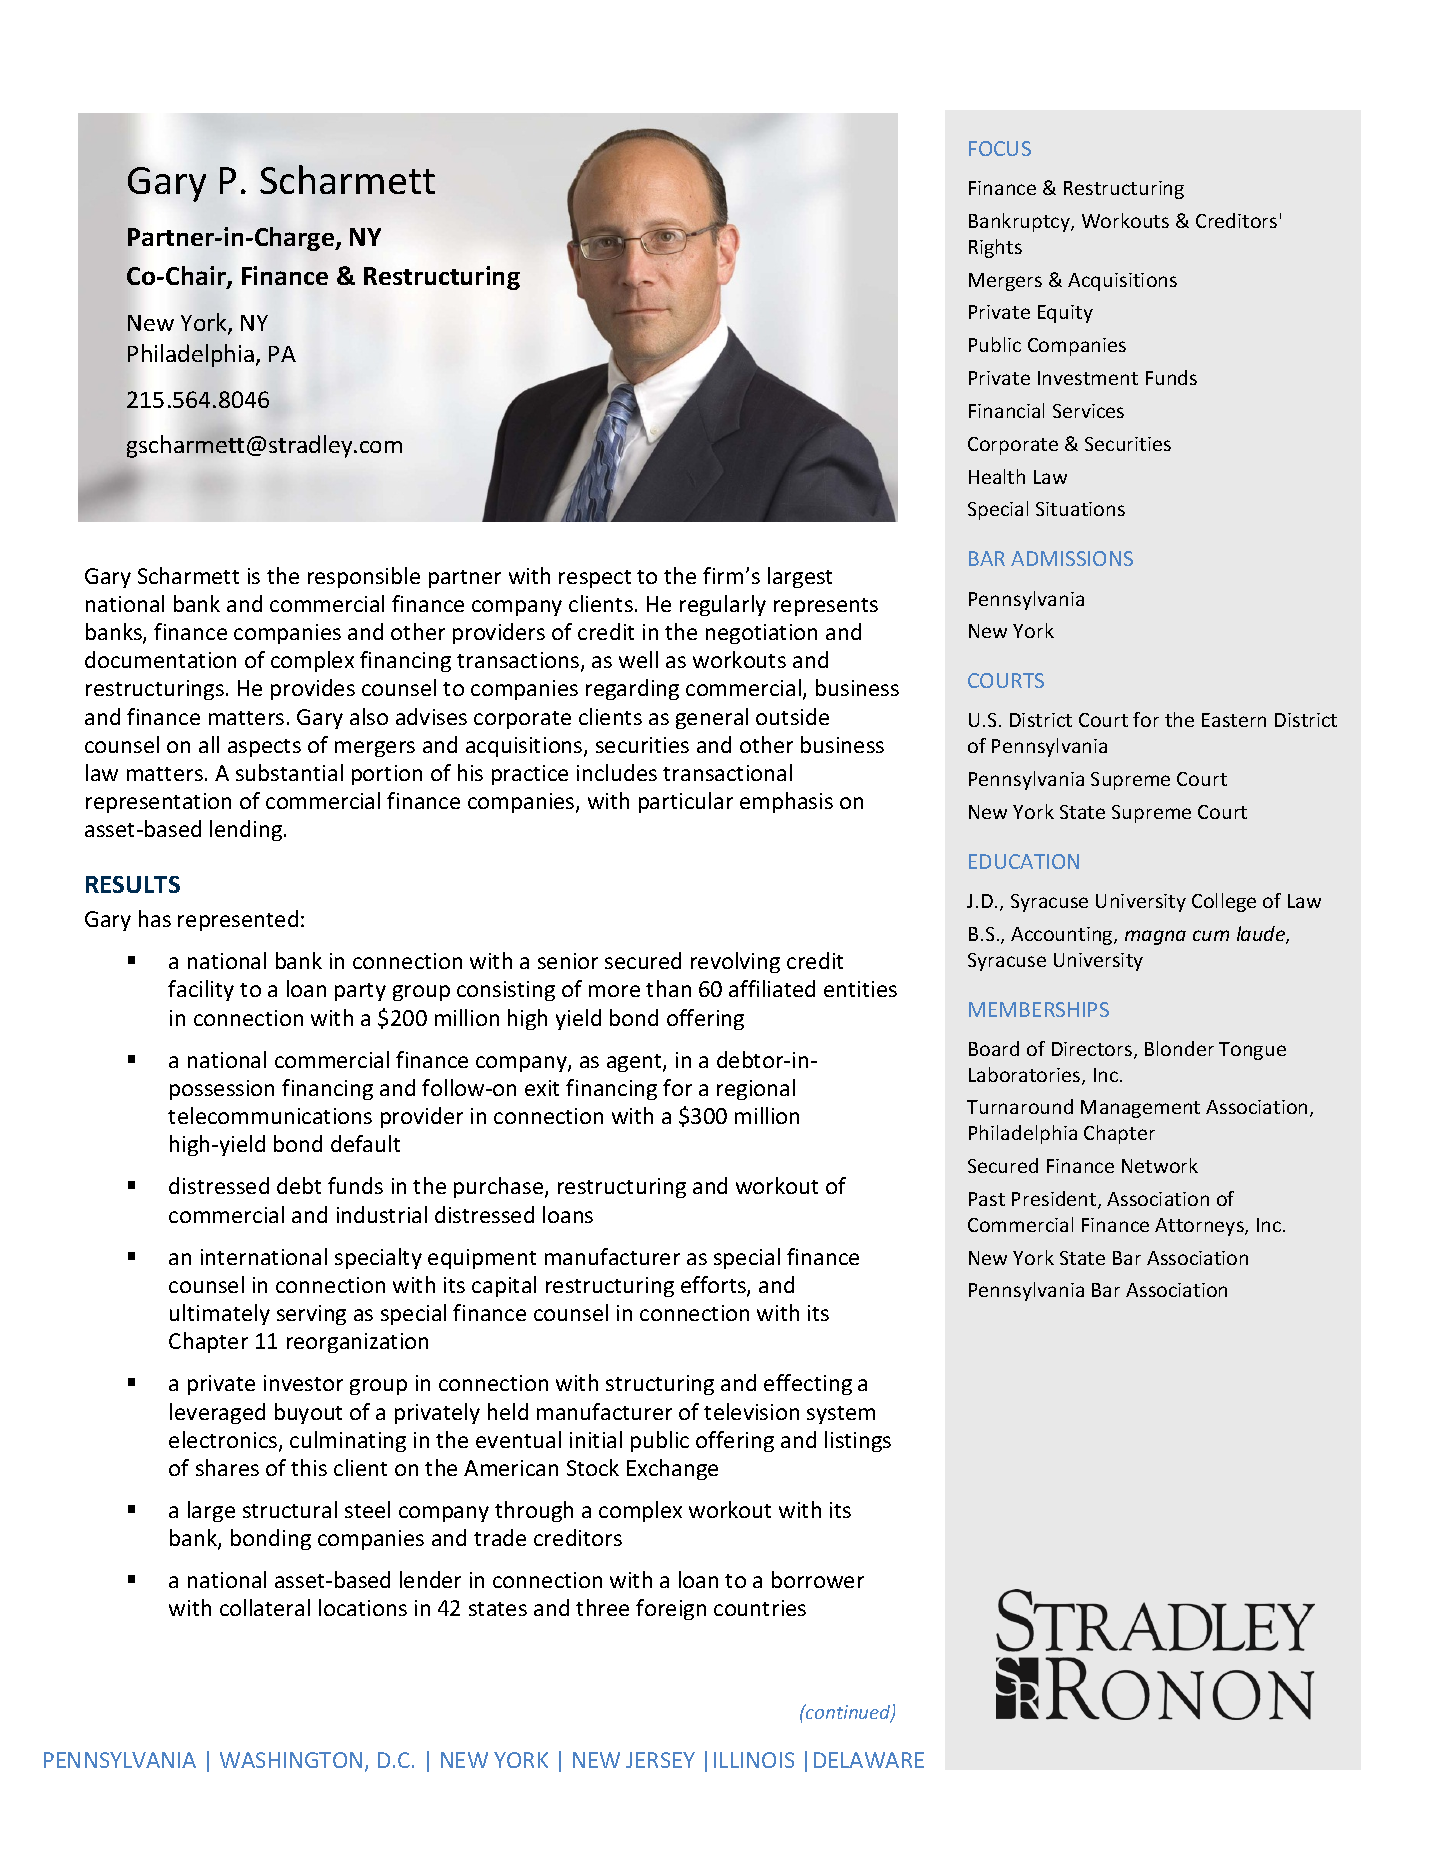  What do you see at coordinates (1234, 720) in the image?
I see `Eastern` at bounding box center [1234, 720].
